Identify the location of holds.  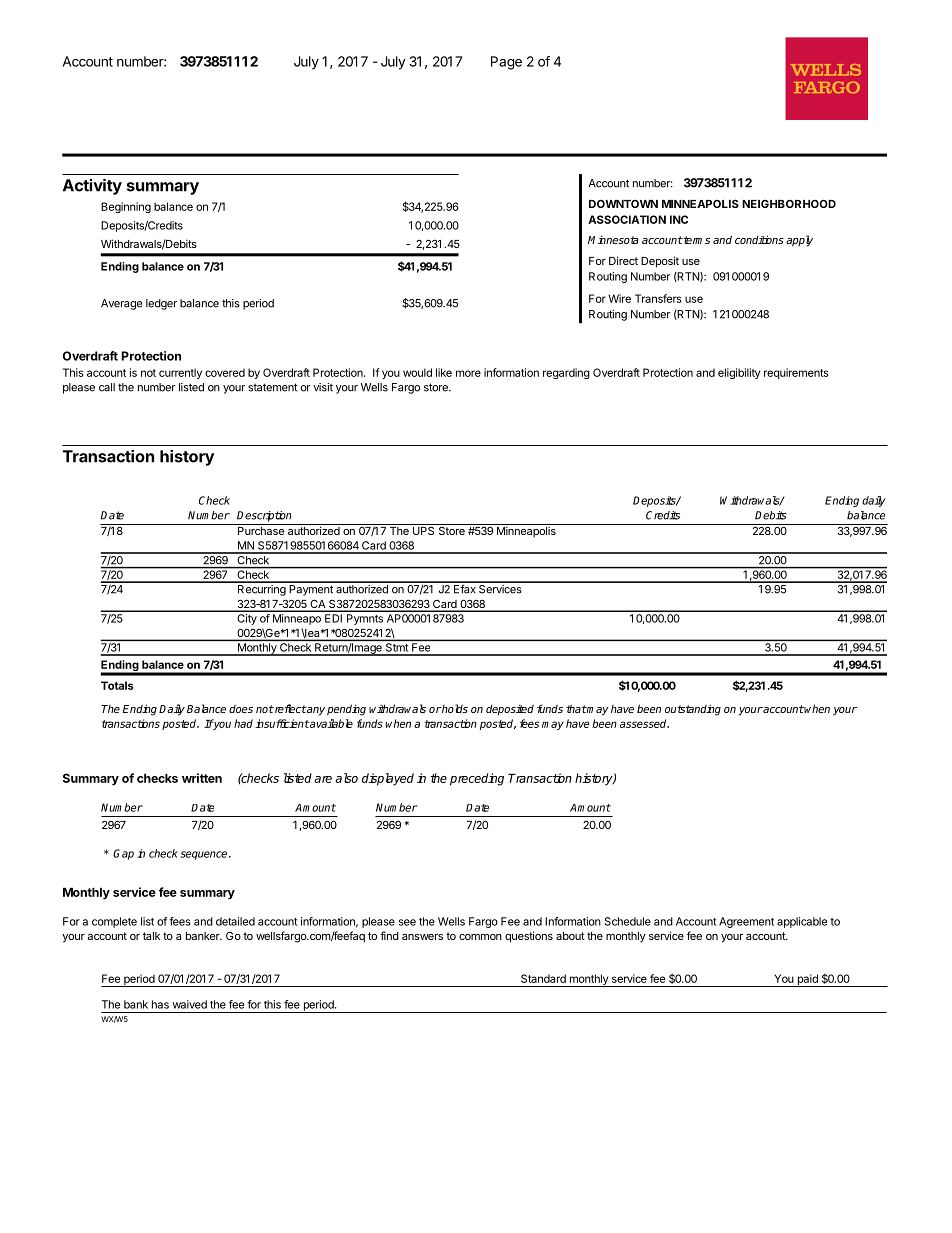
(454, 708).
